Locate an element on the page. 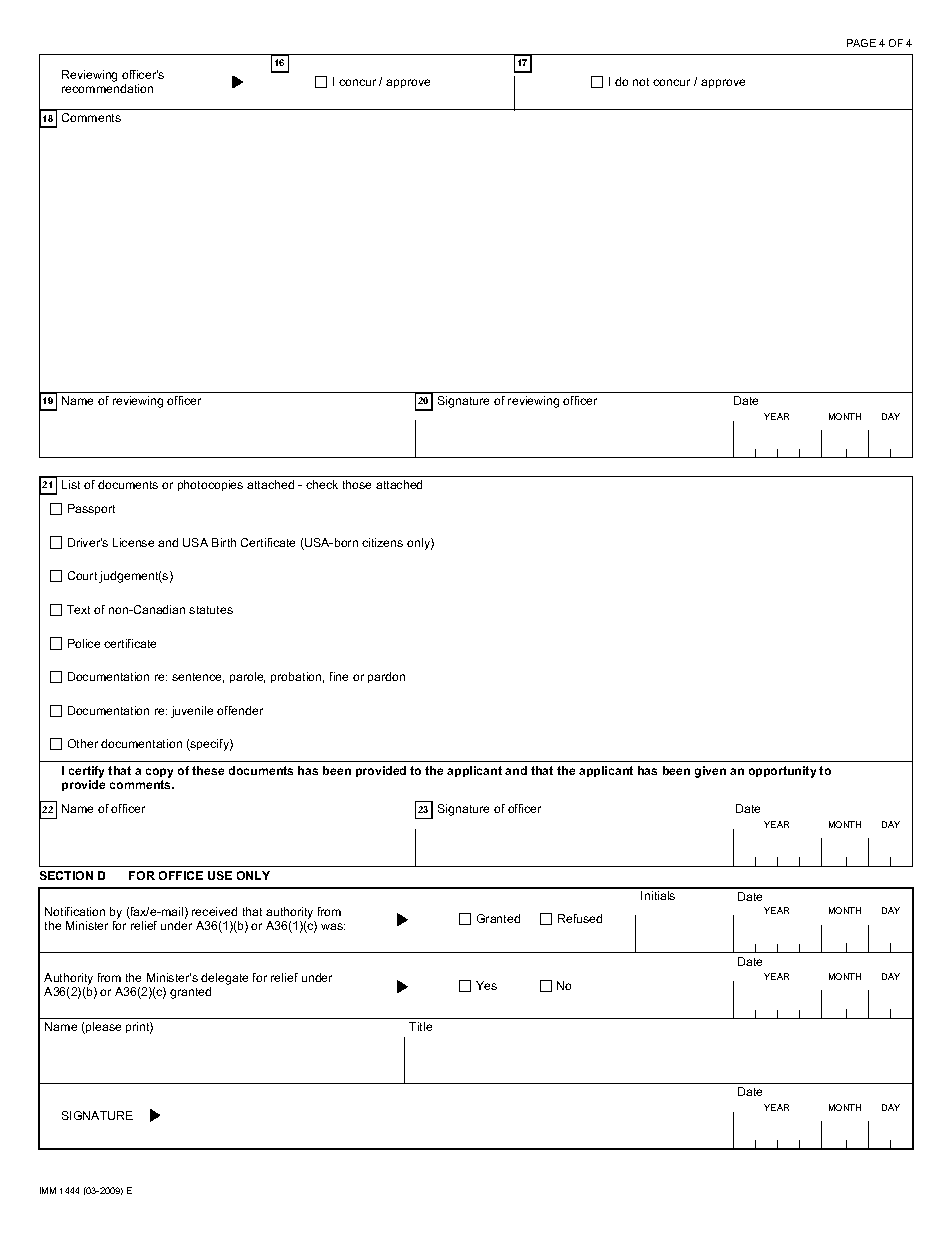 The width and height of the page is (952, 1233). statutes is located at coordinates (211, 610).
